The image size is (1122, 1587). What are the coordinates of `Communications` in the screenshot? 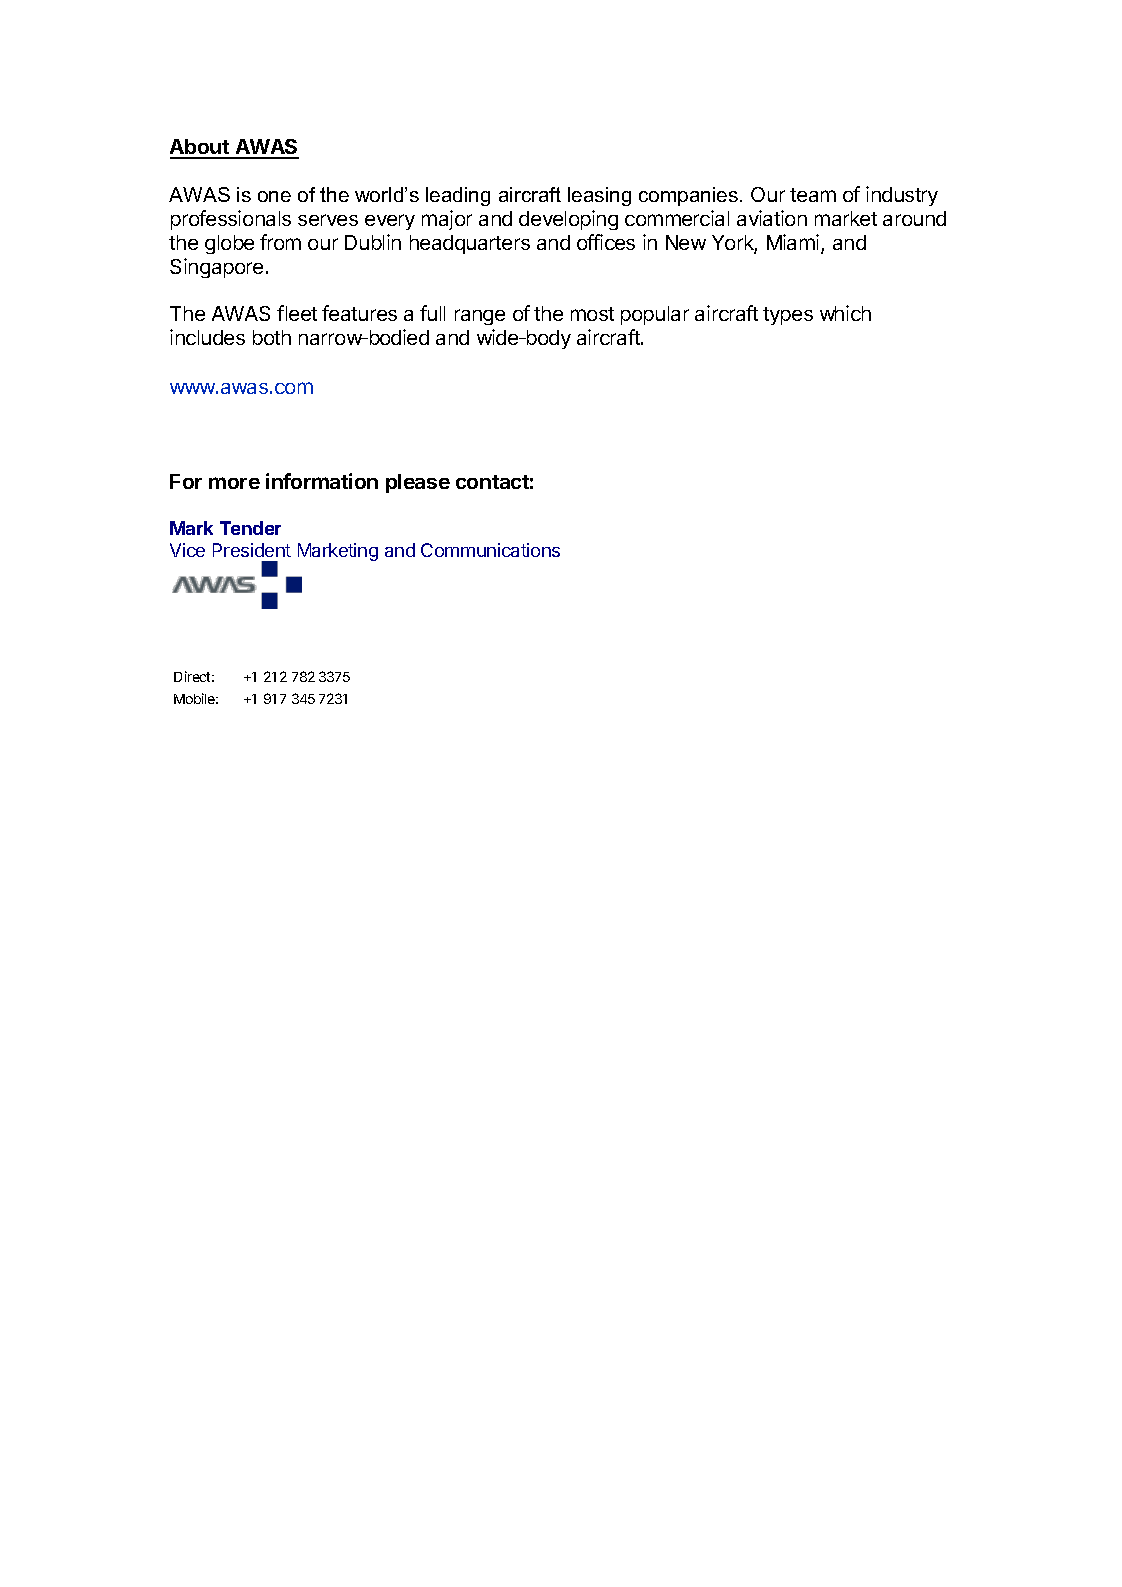 It's located at (490, 550).
